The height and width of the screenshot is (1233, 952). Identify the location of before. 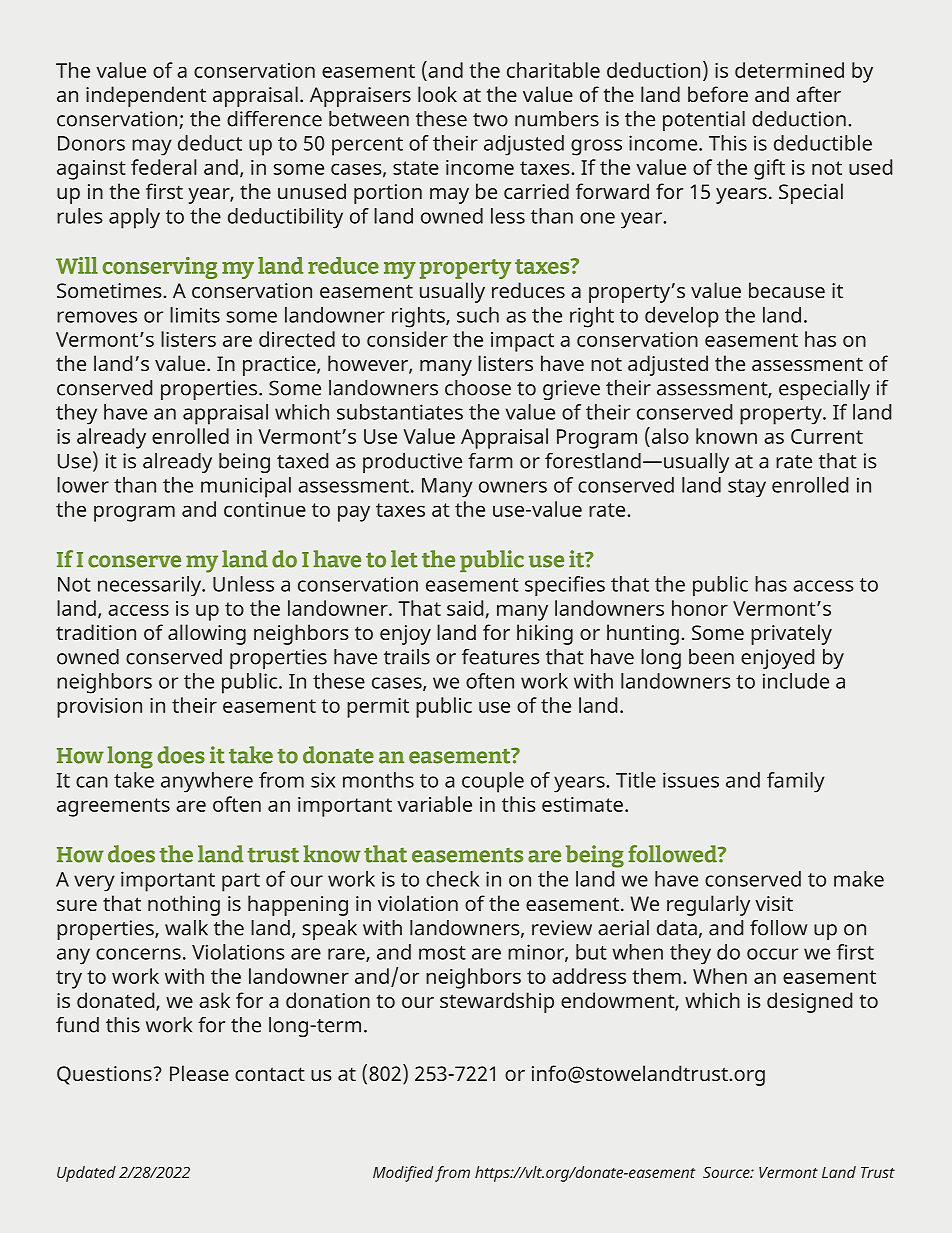
(718, 94).
